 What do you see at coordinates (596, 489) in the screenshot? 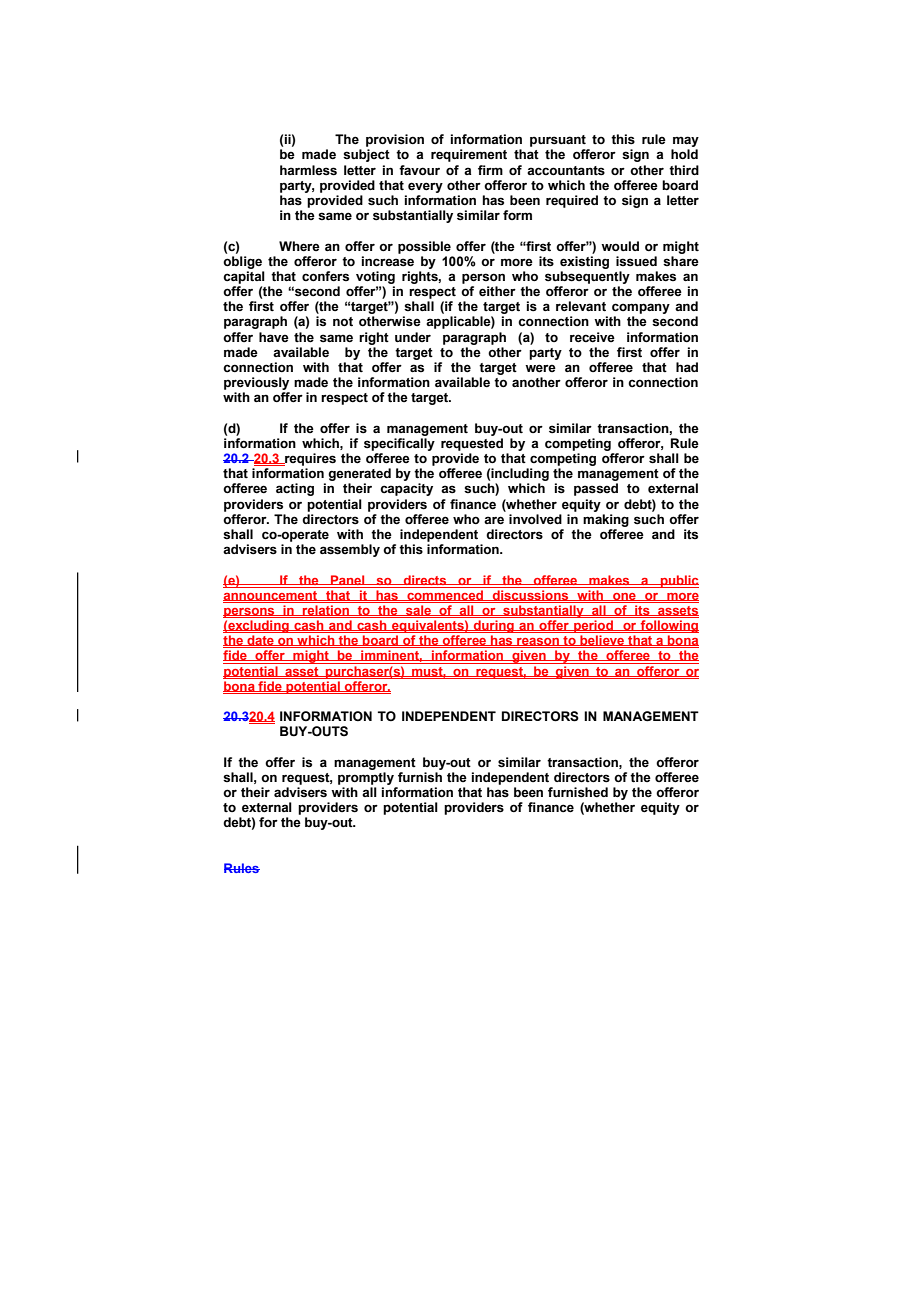
I see `passed` at bounding box center [596, 489].
